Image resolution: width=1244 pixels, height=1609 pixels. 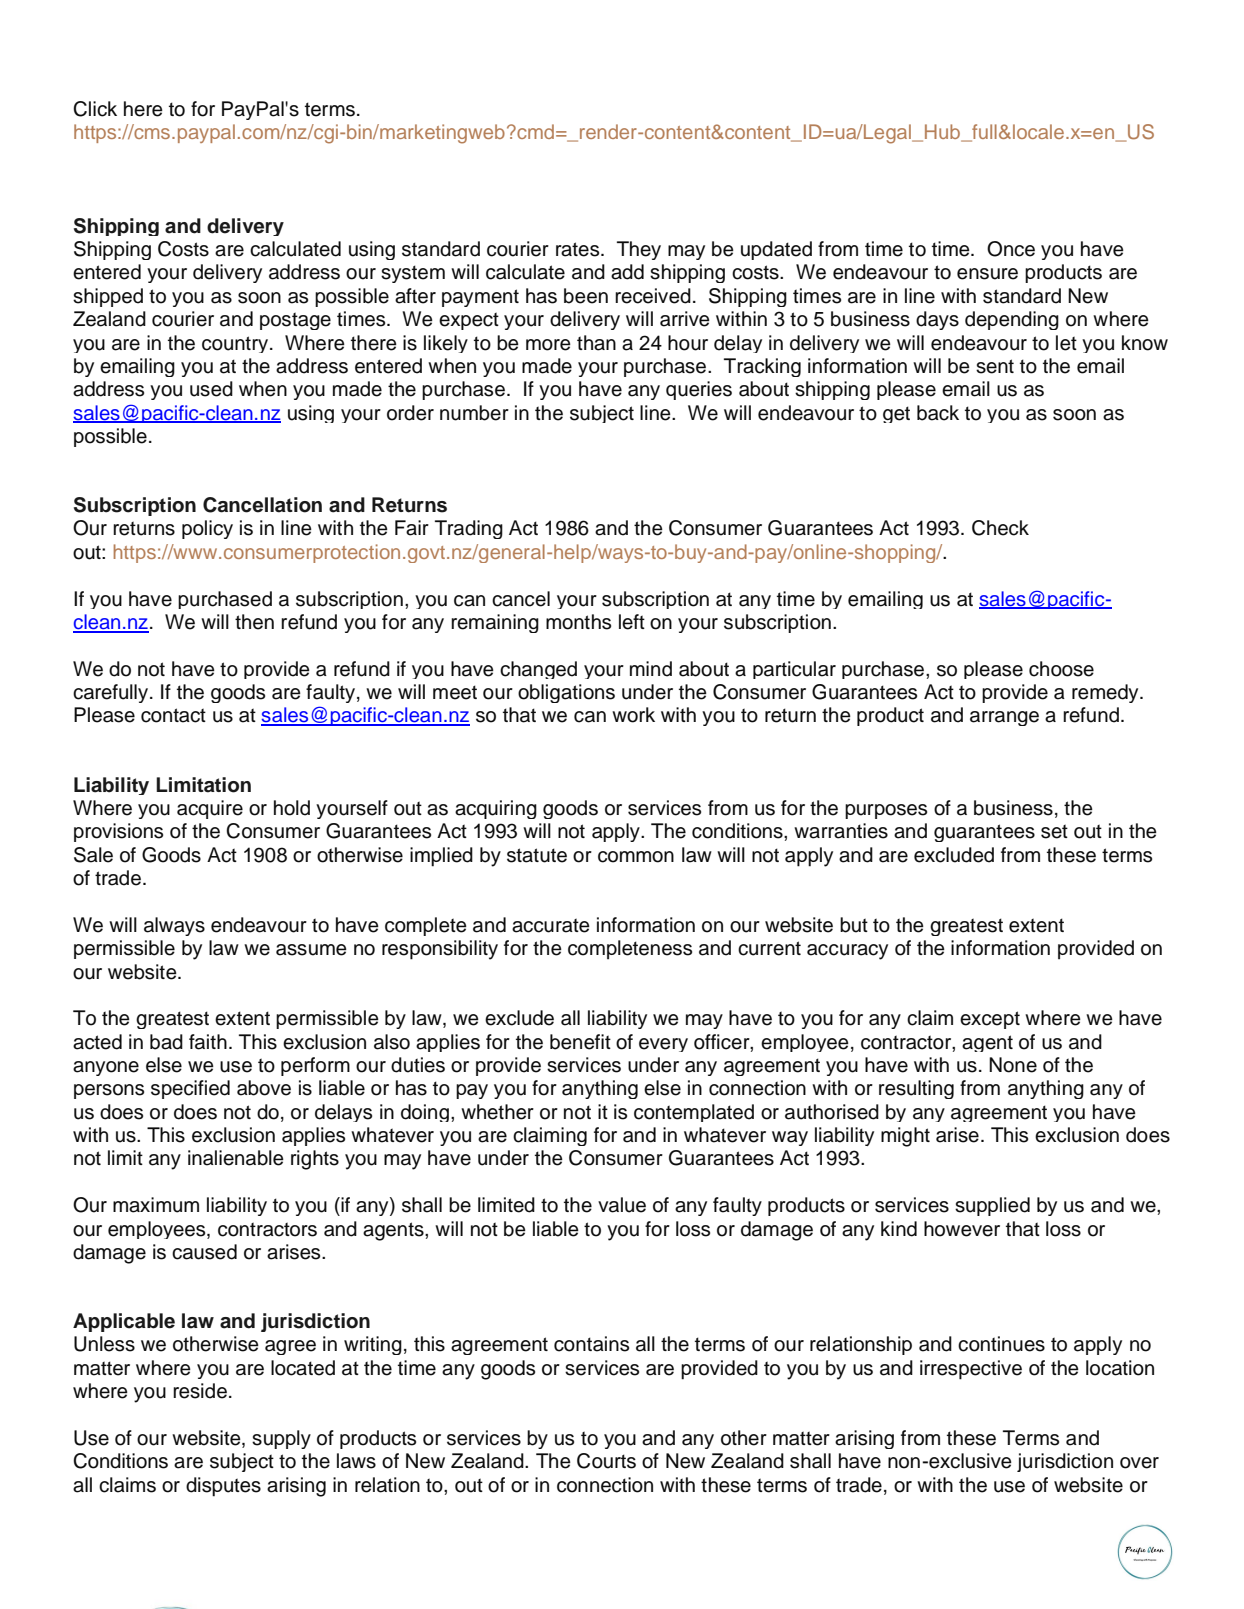 I want to click on common, so click(x=636, y=857).
